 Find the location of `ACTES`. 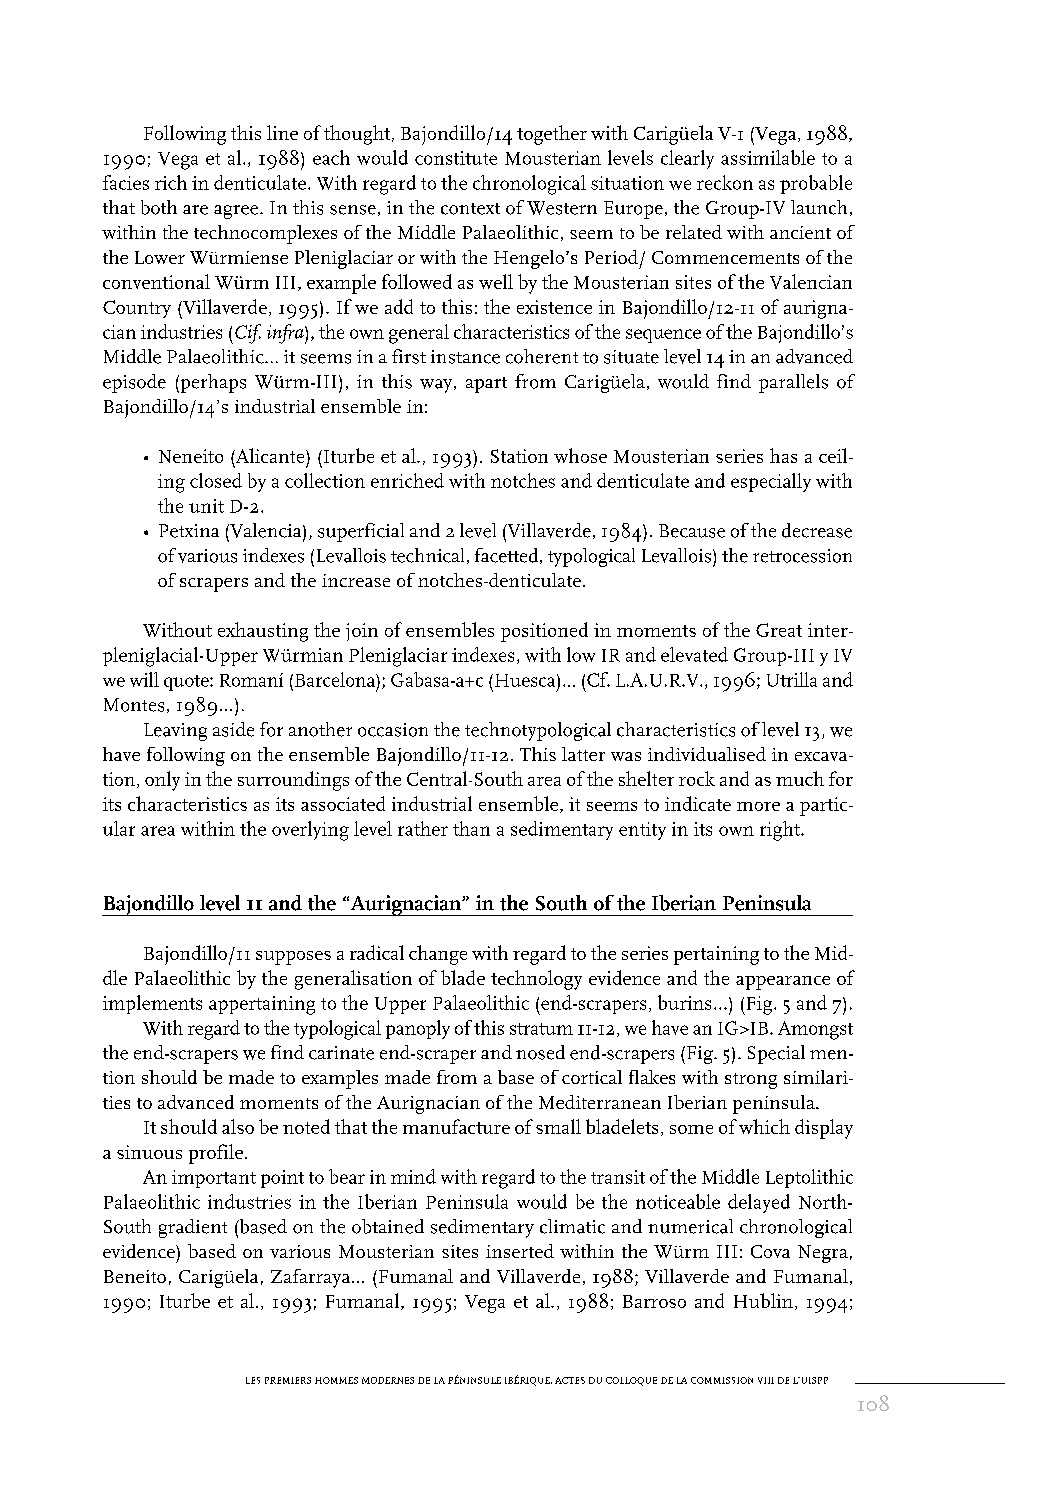

ACTES is located at coordinates (570, 1380).
